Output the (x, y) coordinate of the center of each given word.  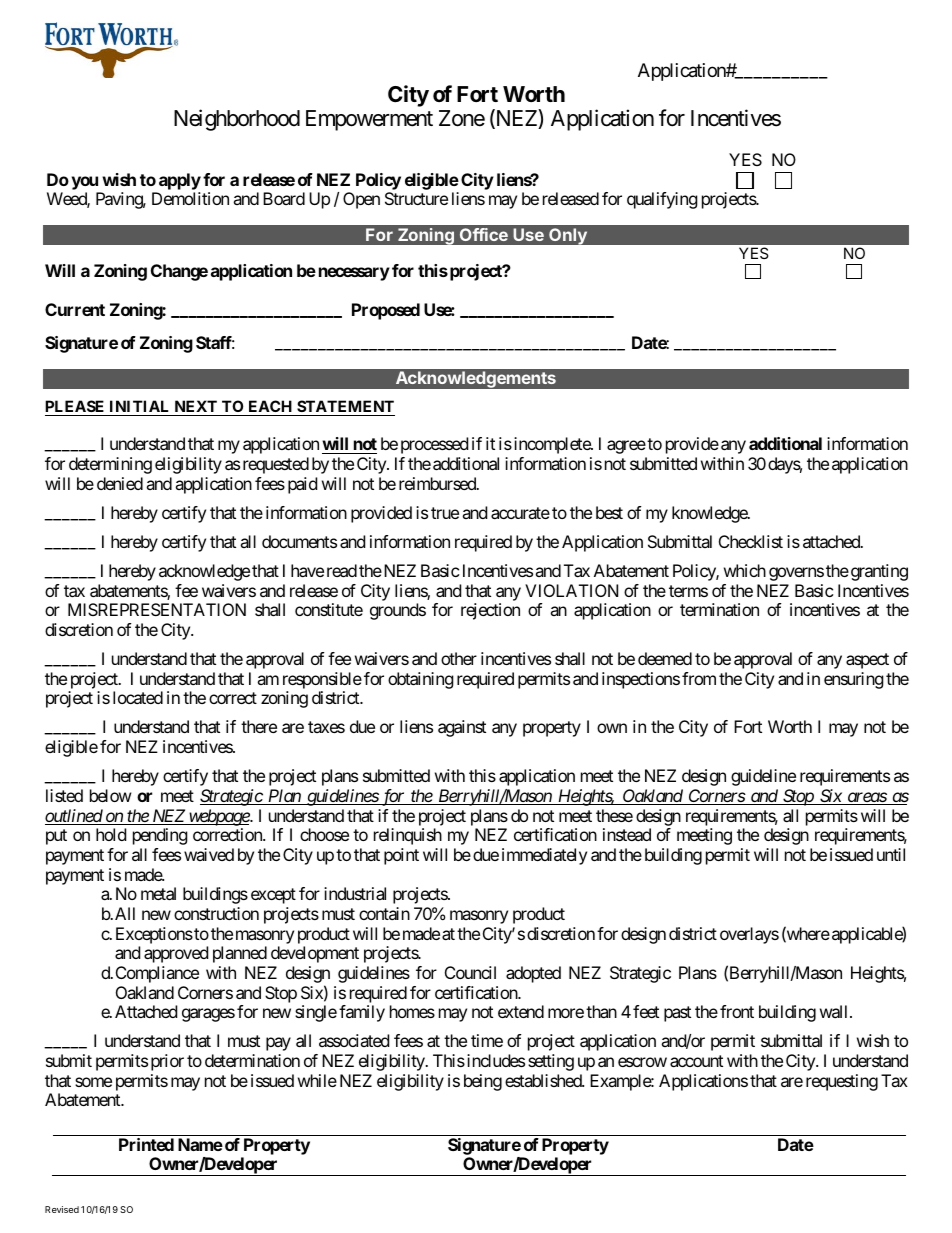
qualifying (662, 200)
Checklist (751, 541)
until (891, 854)
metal (158, 893)
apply (180, 181)
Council (470, 972)
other (459, 658)
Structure (416, 198)
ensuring (854, 680)
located (138, 697)
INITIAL (140, 408)
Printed (146, 1144)
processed (434, 445)
